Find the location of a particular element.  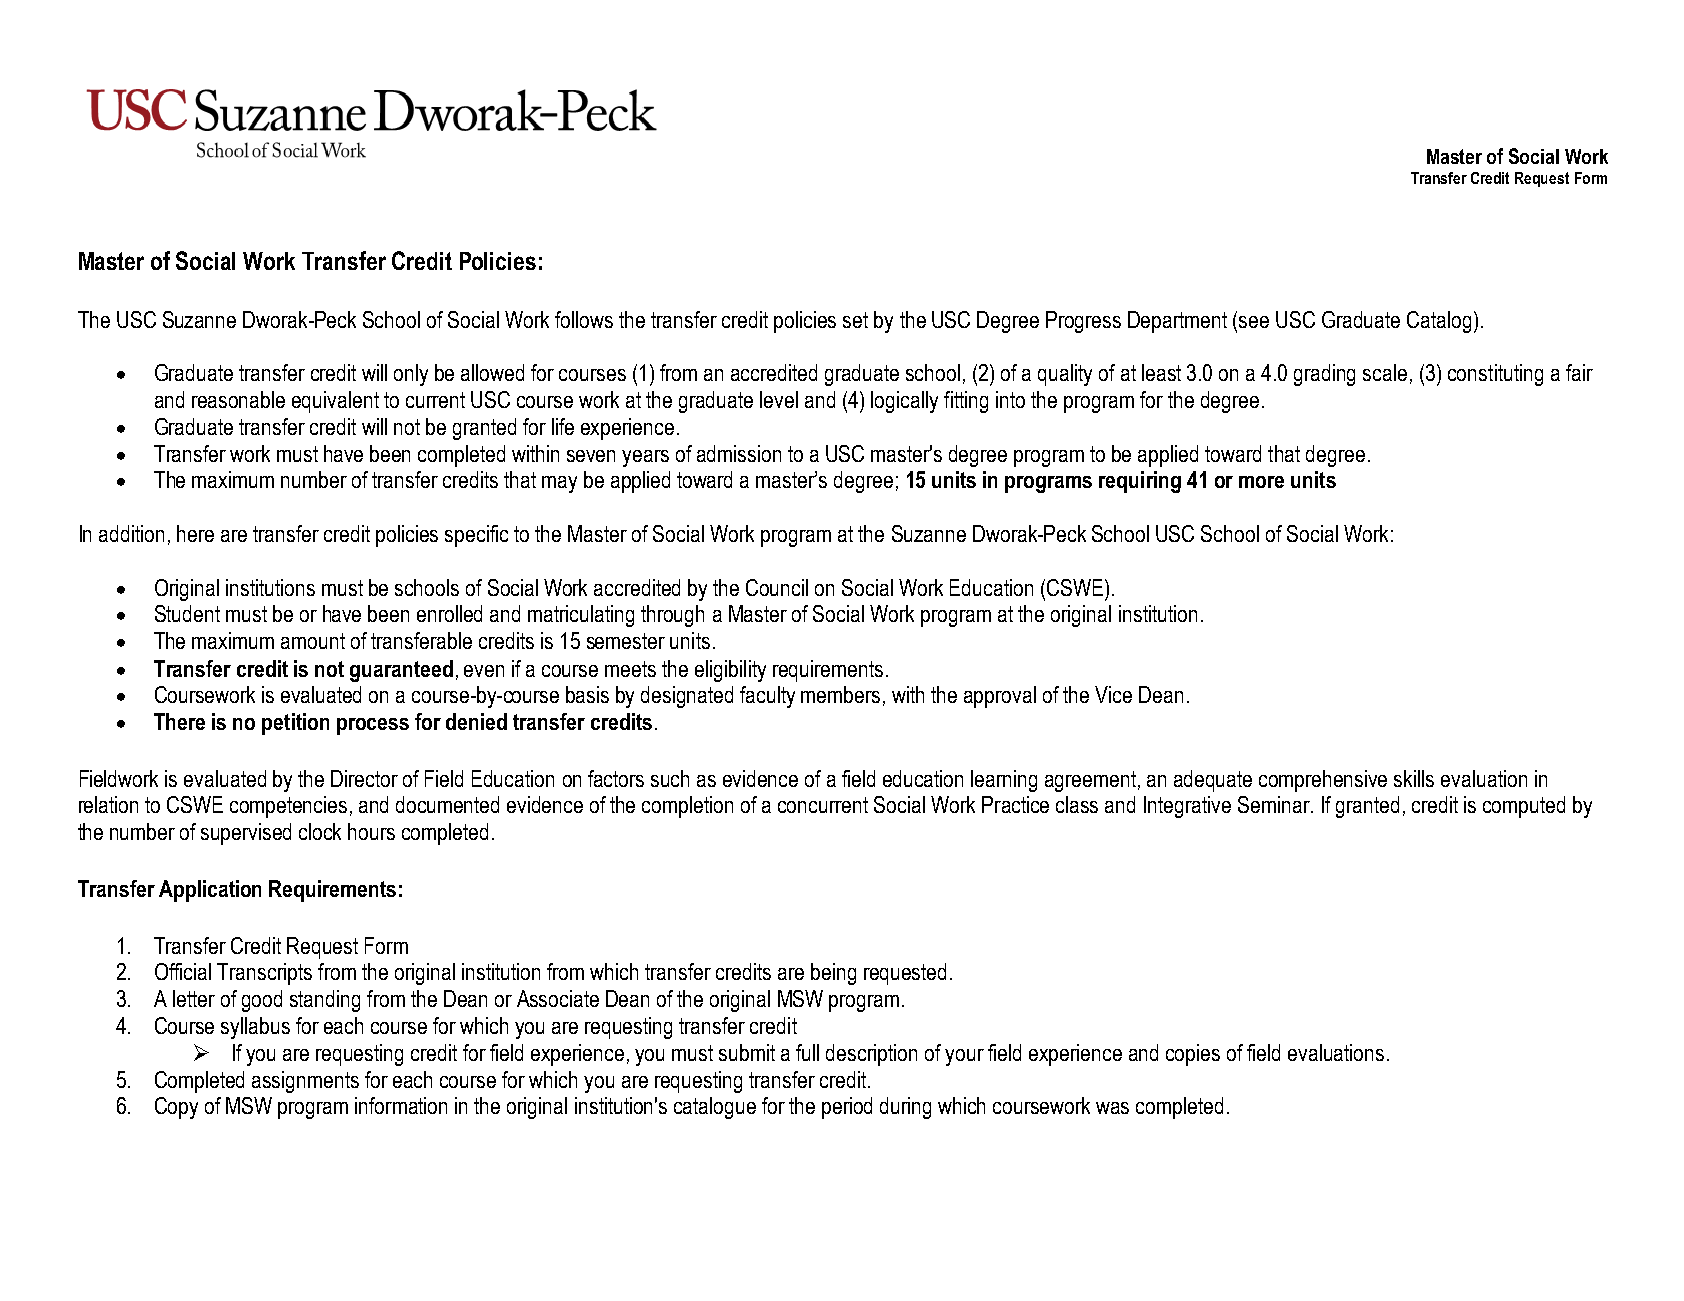

assignments is located at coordinates (305, 1082).
